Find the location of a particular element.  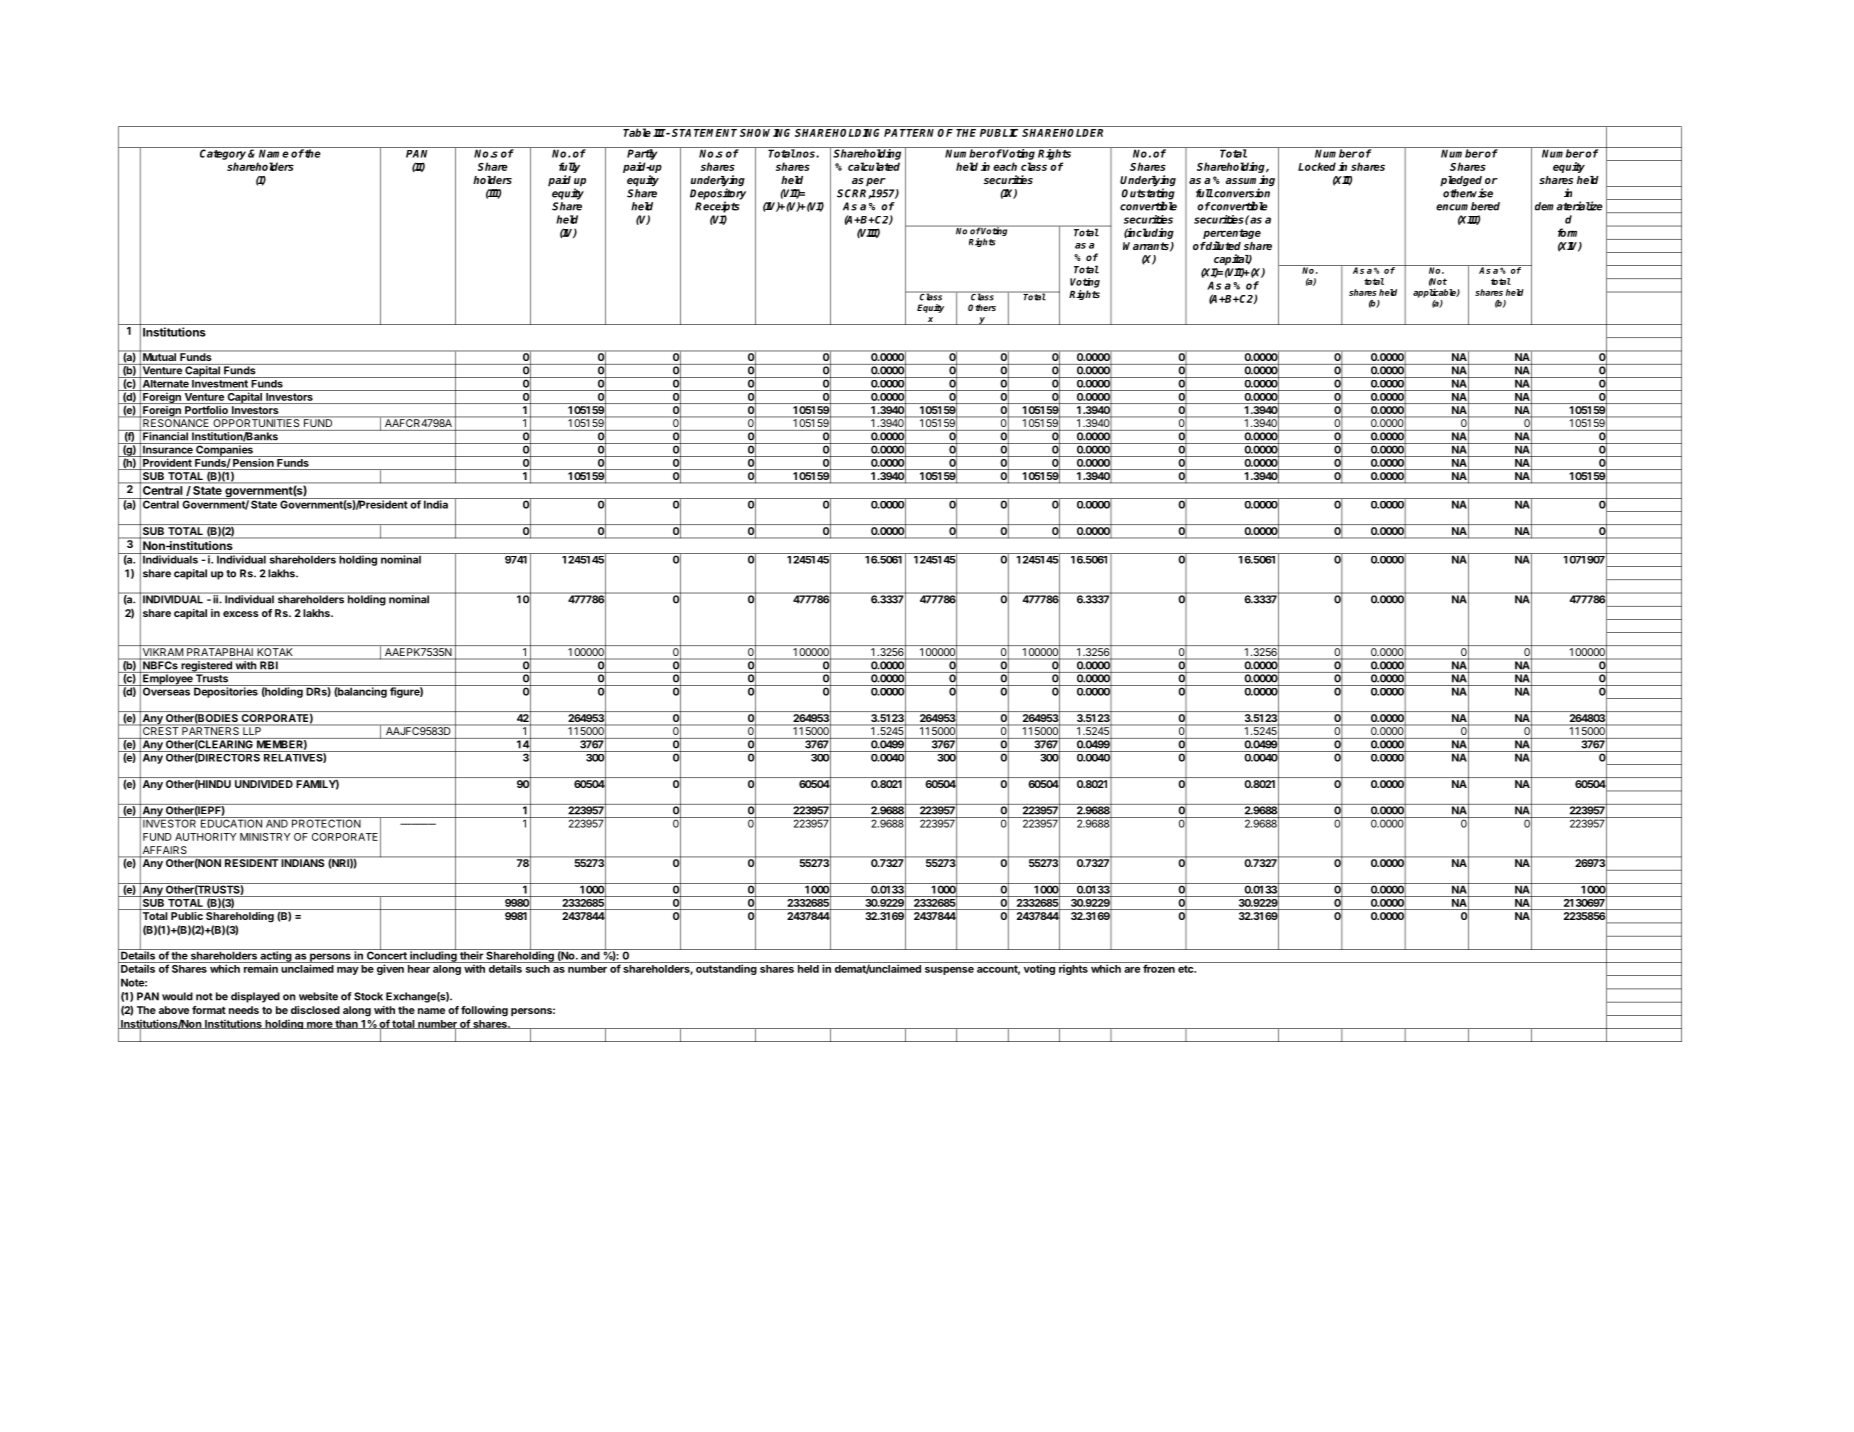

Receipts is located at coordinates (717, 207).
